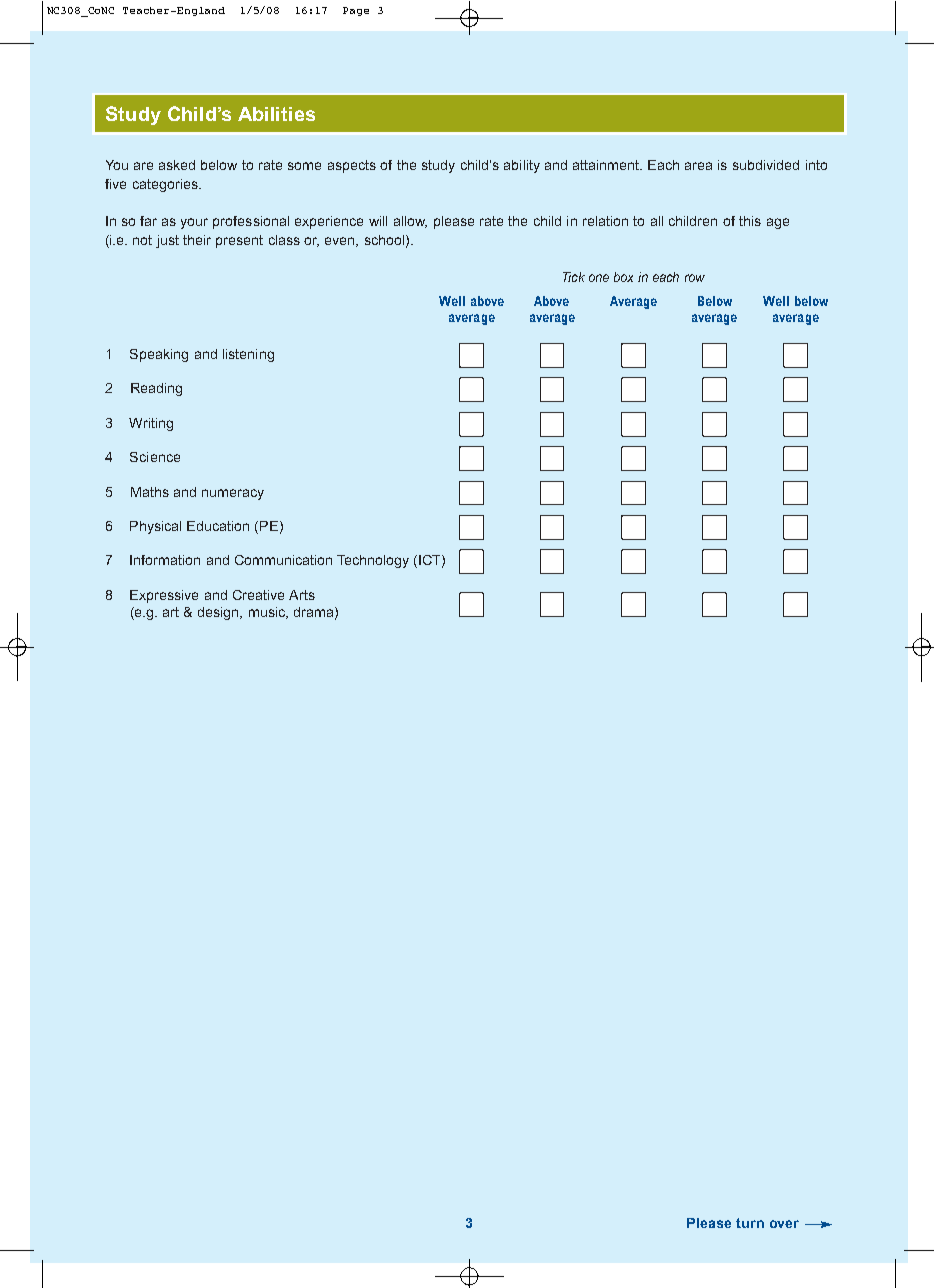  Describe the element at coordinates (750, 1223) in the document. I see `turn` at that location.
